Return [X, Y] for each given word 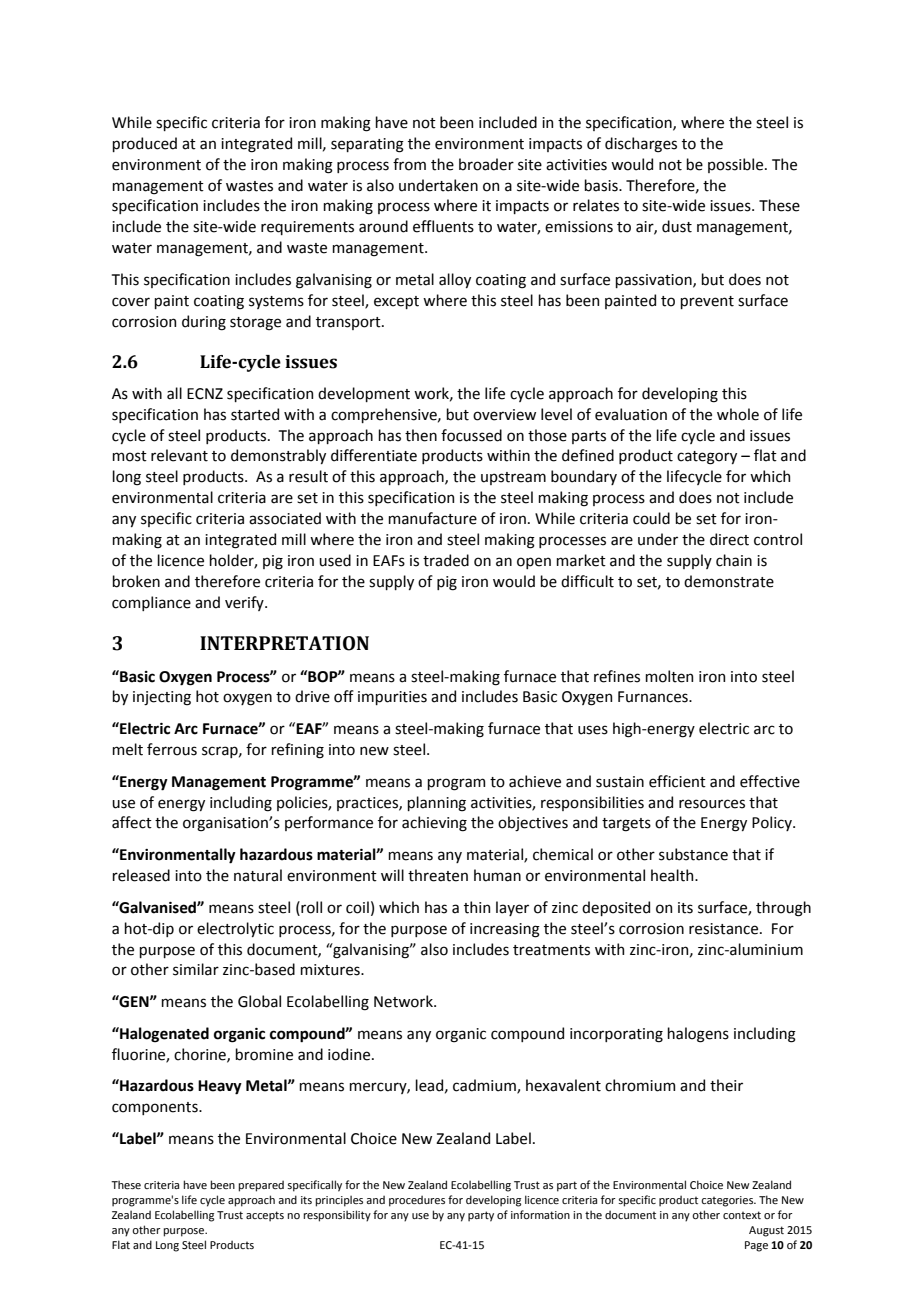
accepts [265, 1216]
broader [486, 164]
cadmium [485, 1086]
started [255, 414]
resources [712, 804]
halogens [698, 1035]
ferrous [172, 749]
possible [737, 165]
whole [738, 414]
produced [144, 144]
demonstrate [729, 581]
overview [504, 415]
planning [436, 804]
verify [245, 603]
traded [446, 560]
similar [196, 969]
